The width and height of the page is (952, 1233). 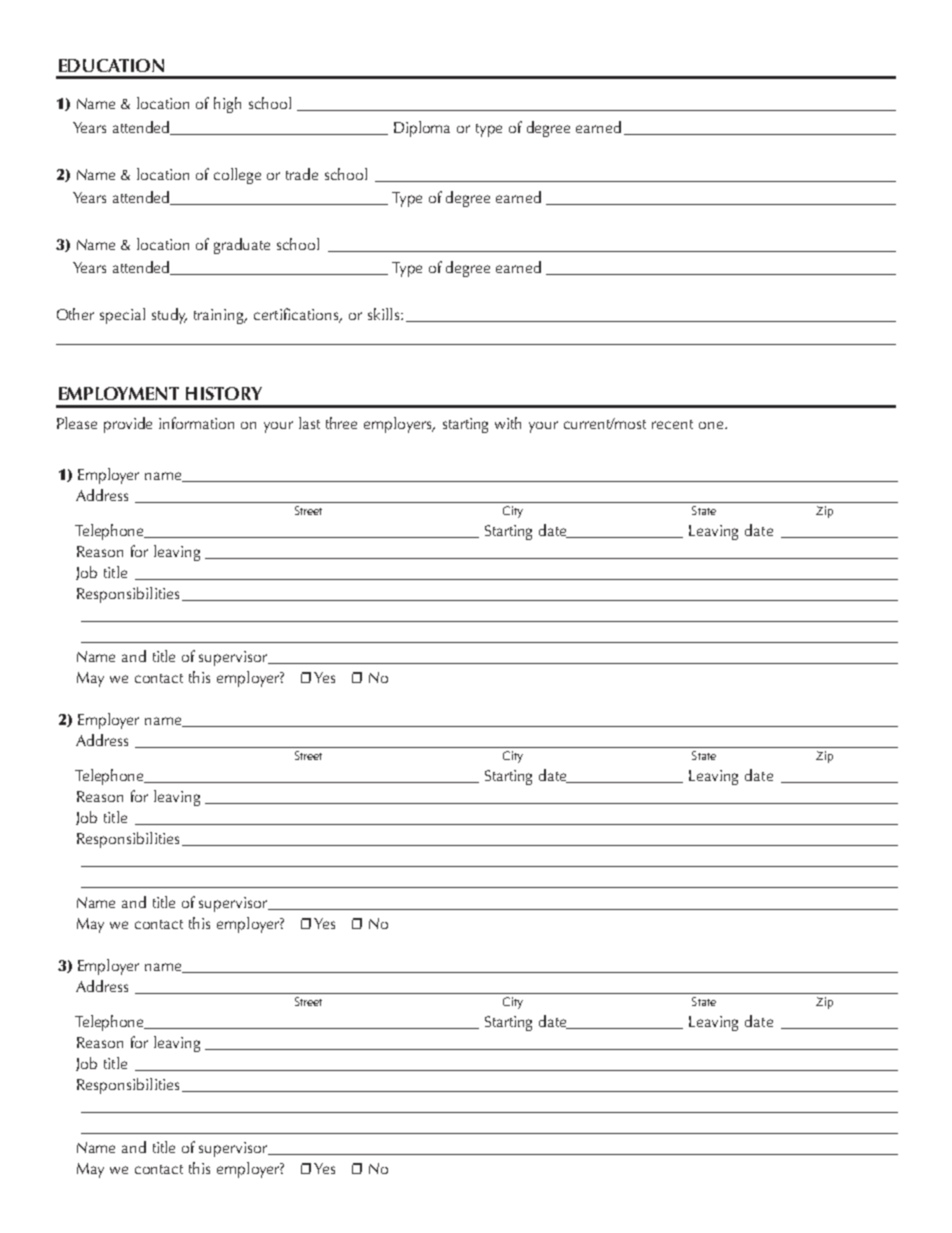 I want to click on training, so click(x=220, y=316).
